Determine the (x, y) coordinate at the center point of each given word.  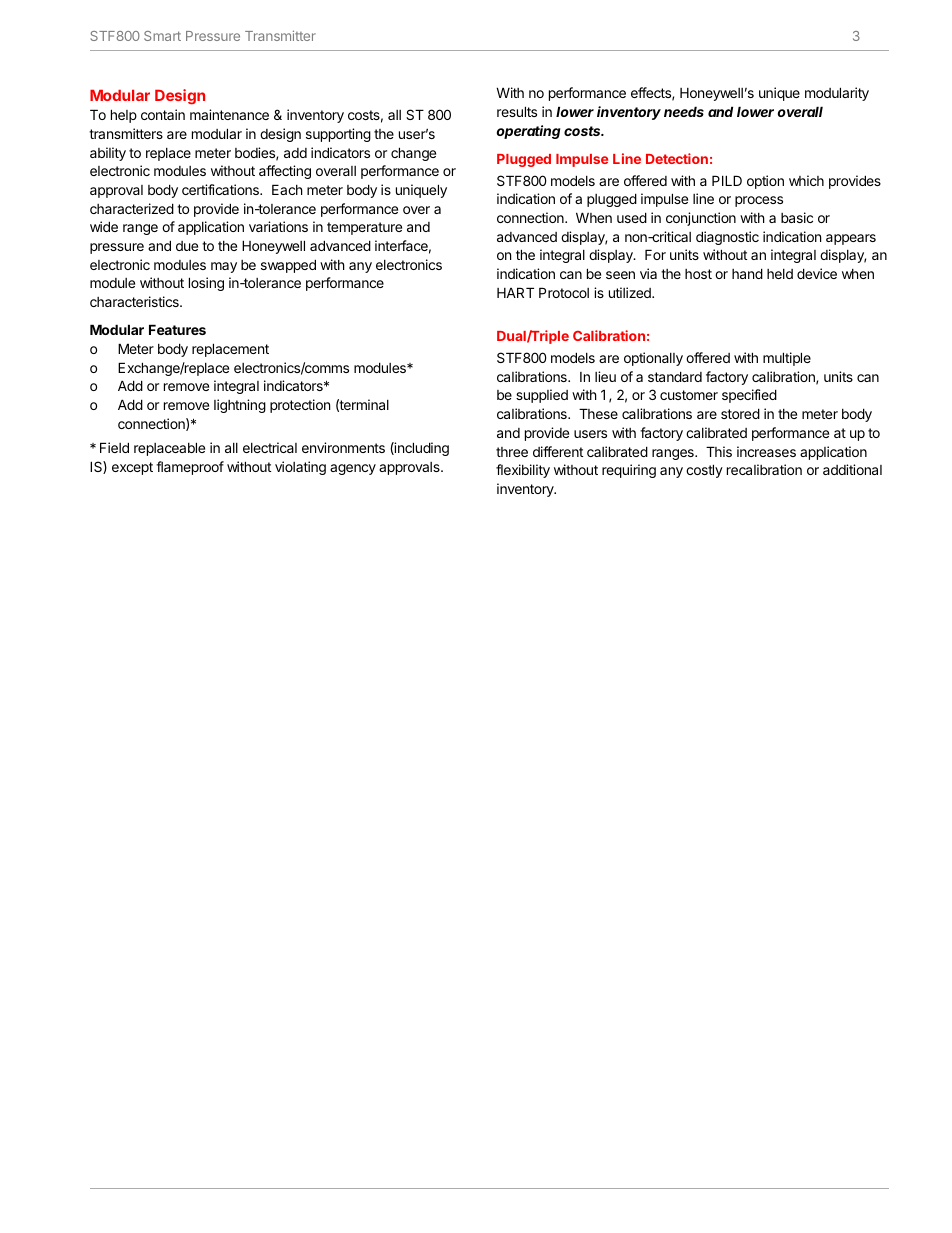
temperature (364, 228)
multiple (787, 359)
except (132, 468)
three (512, 452)
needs (684, 111)
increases (766, 451)
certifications (221, 189)
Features (177, 329)
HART (515, 292)
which (806, 180)
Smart (162, 36)
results (517, 111)
